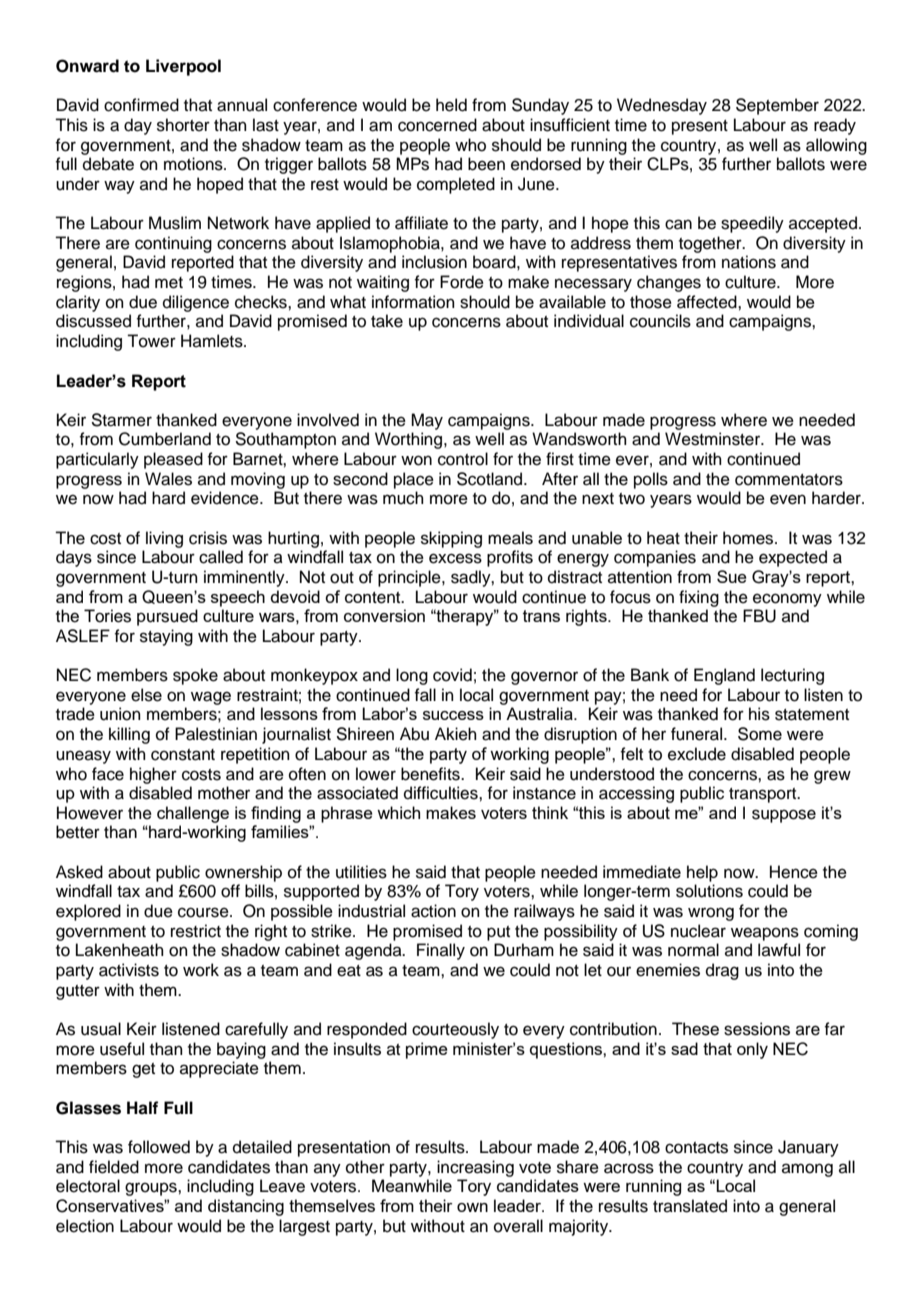  What do you see at coordinates (452, 675) in the screenshot?
I see `covid` at bounding box center [452, 675].
